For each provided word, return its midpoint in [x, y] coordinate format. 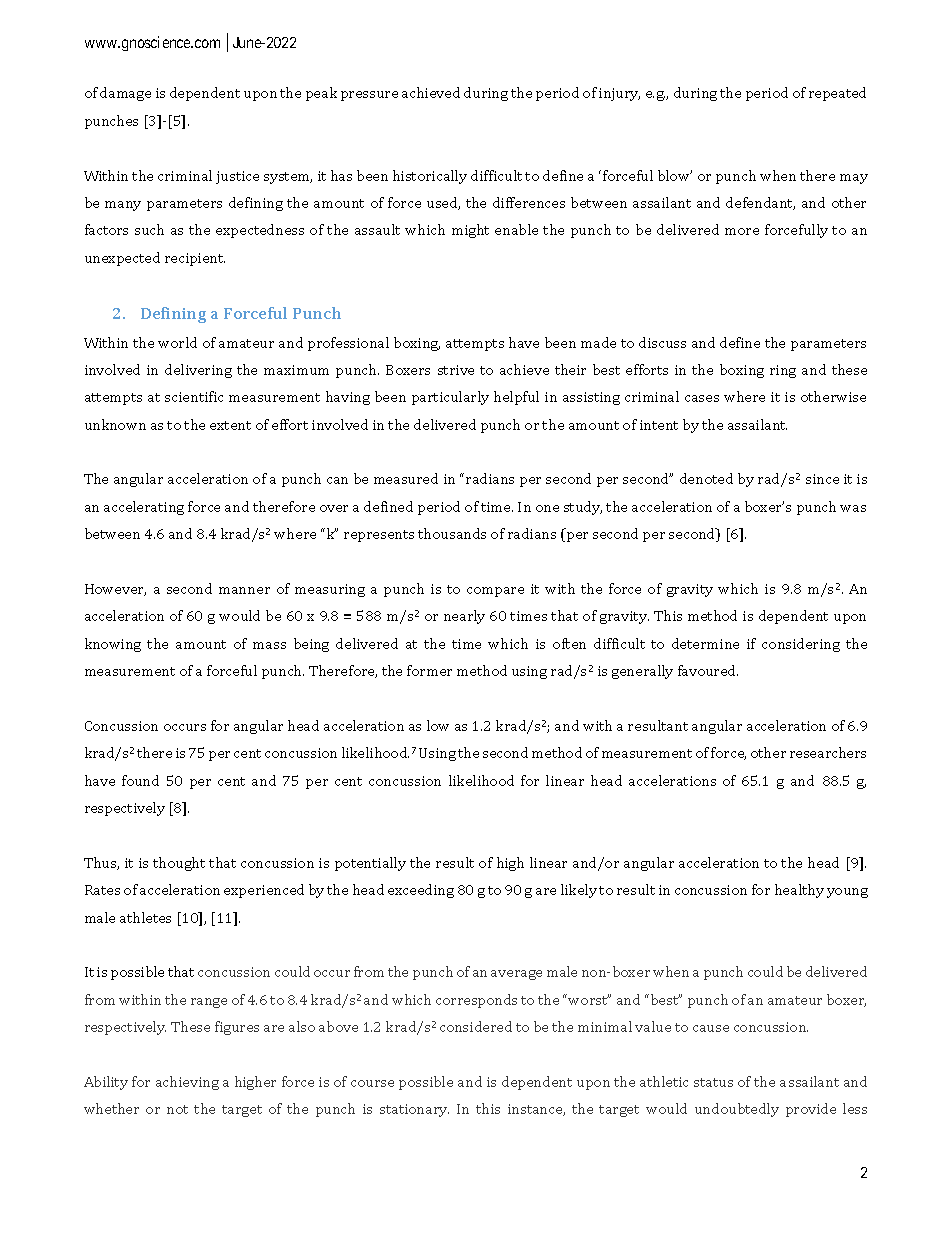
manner [244, 590]
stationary [414, 1110]
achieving [187, 1083]
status [713, 1082]
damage [125, 94]
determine [705, 643]
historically [430, 177]
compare [495, 592]
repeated [837, 94]
